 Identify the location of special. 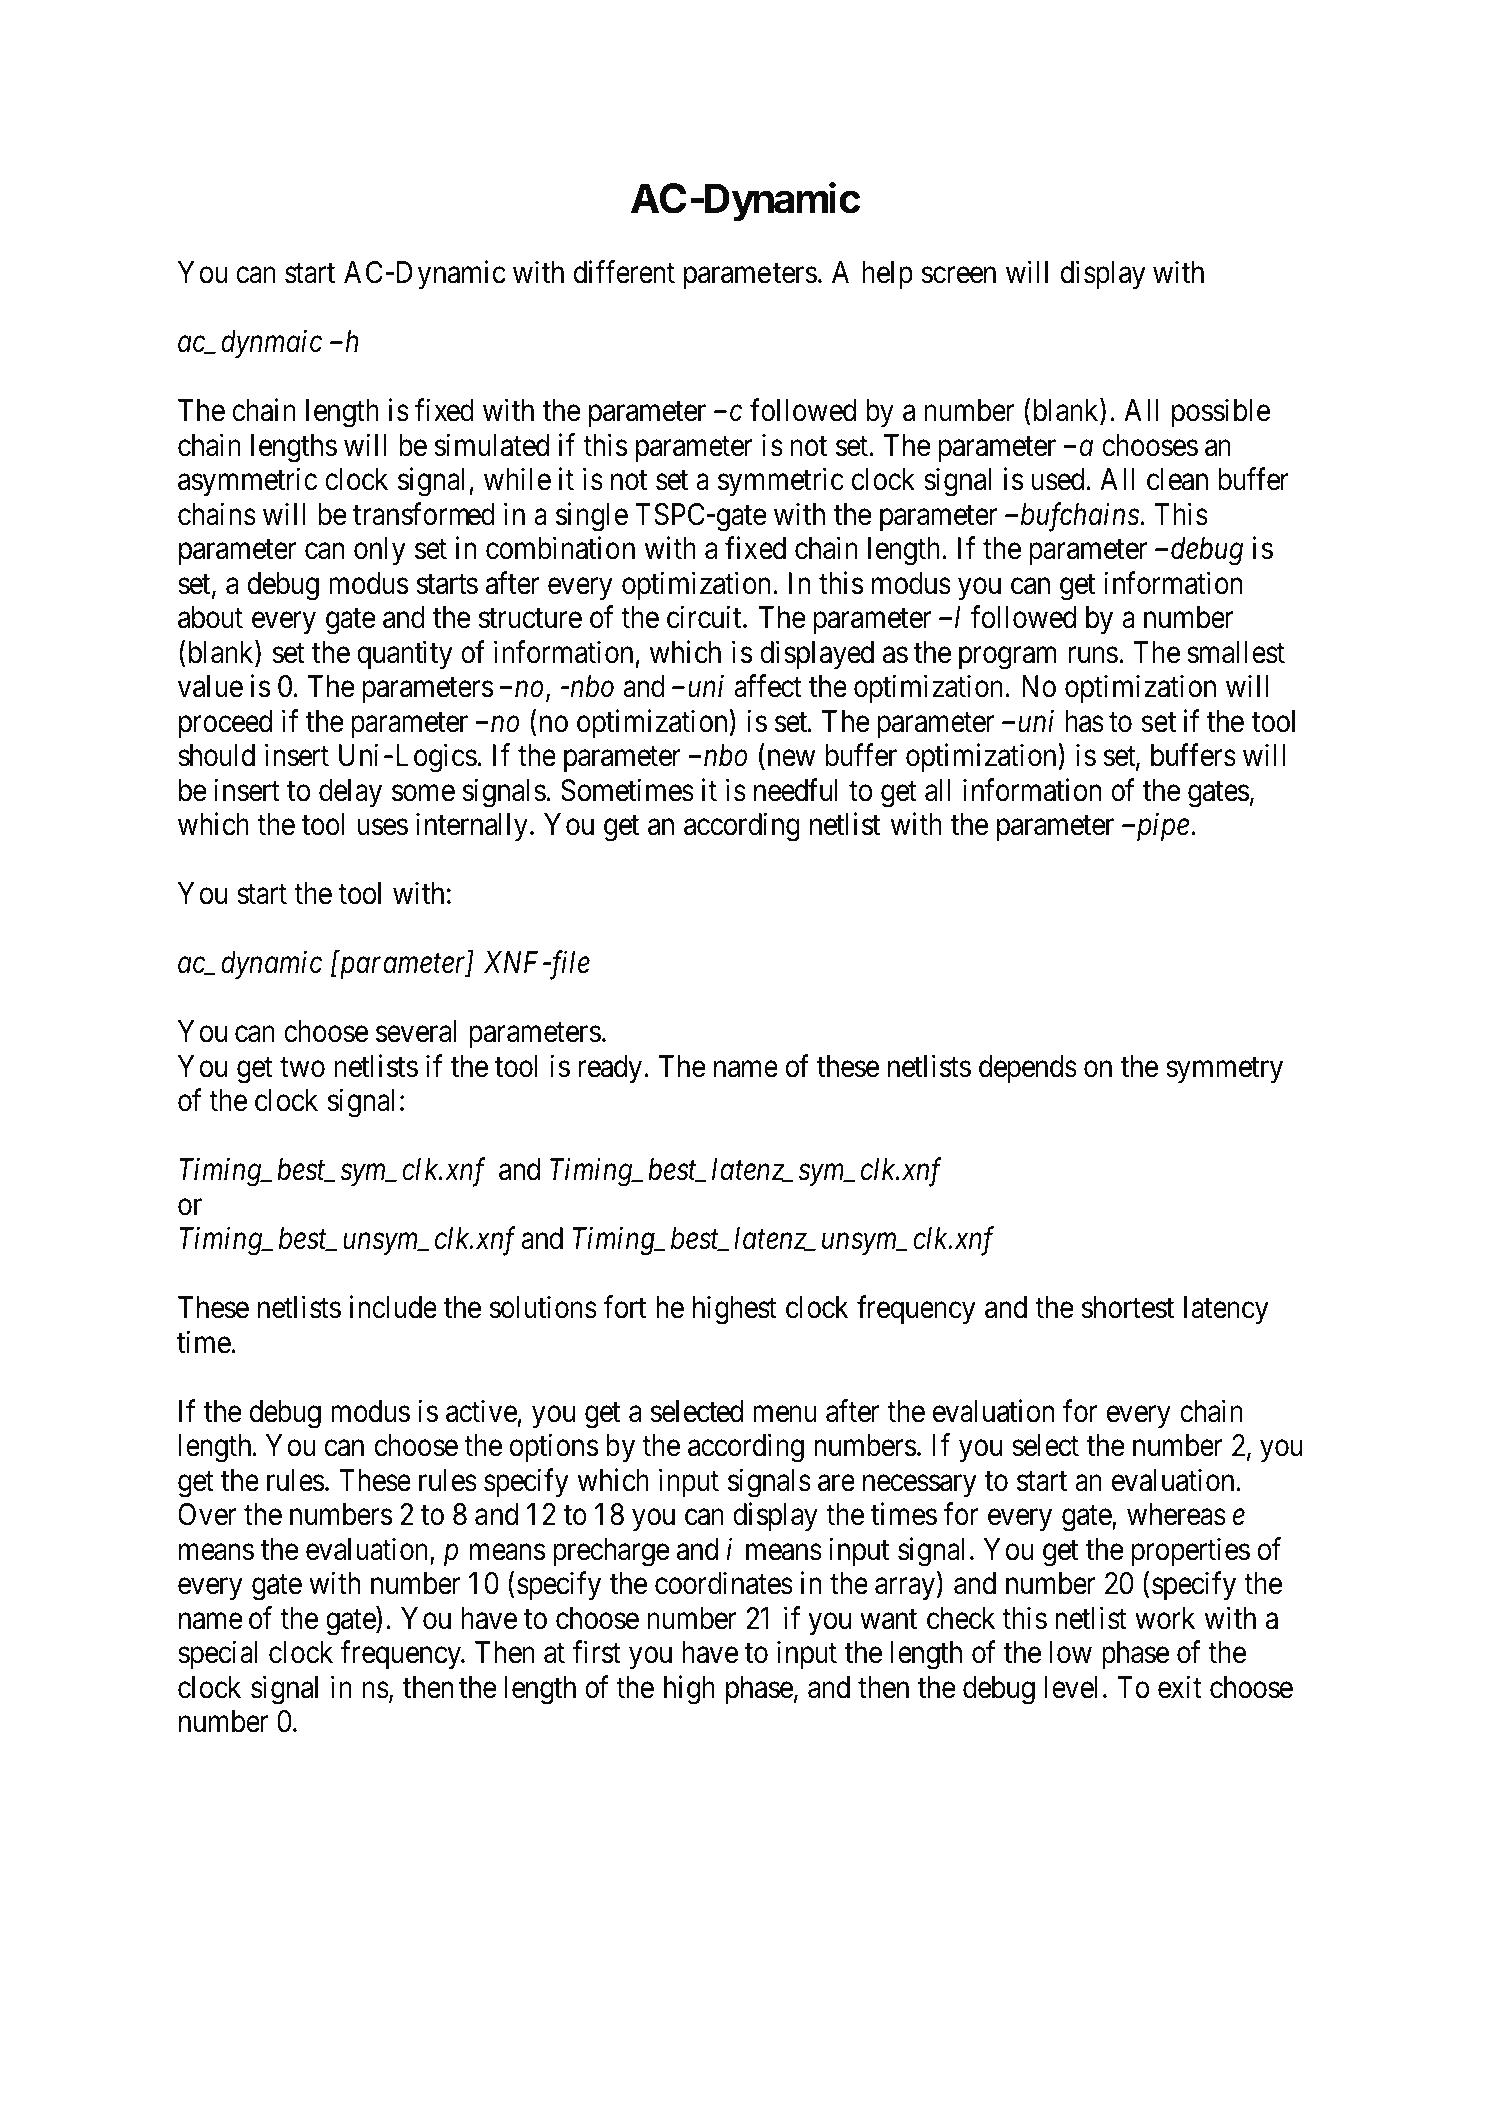
(217, 1655).
